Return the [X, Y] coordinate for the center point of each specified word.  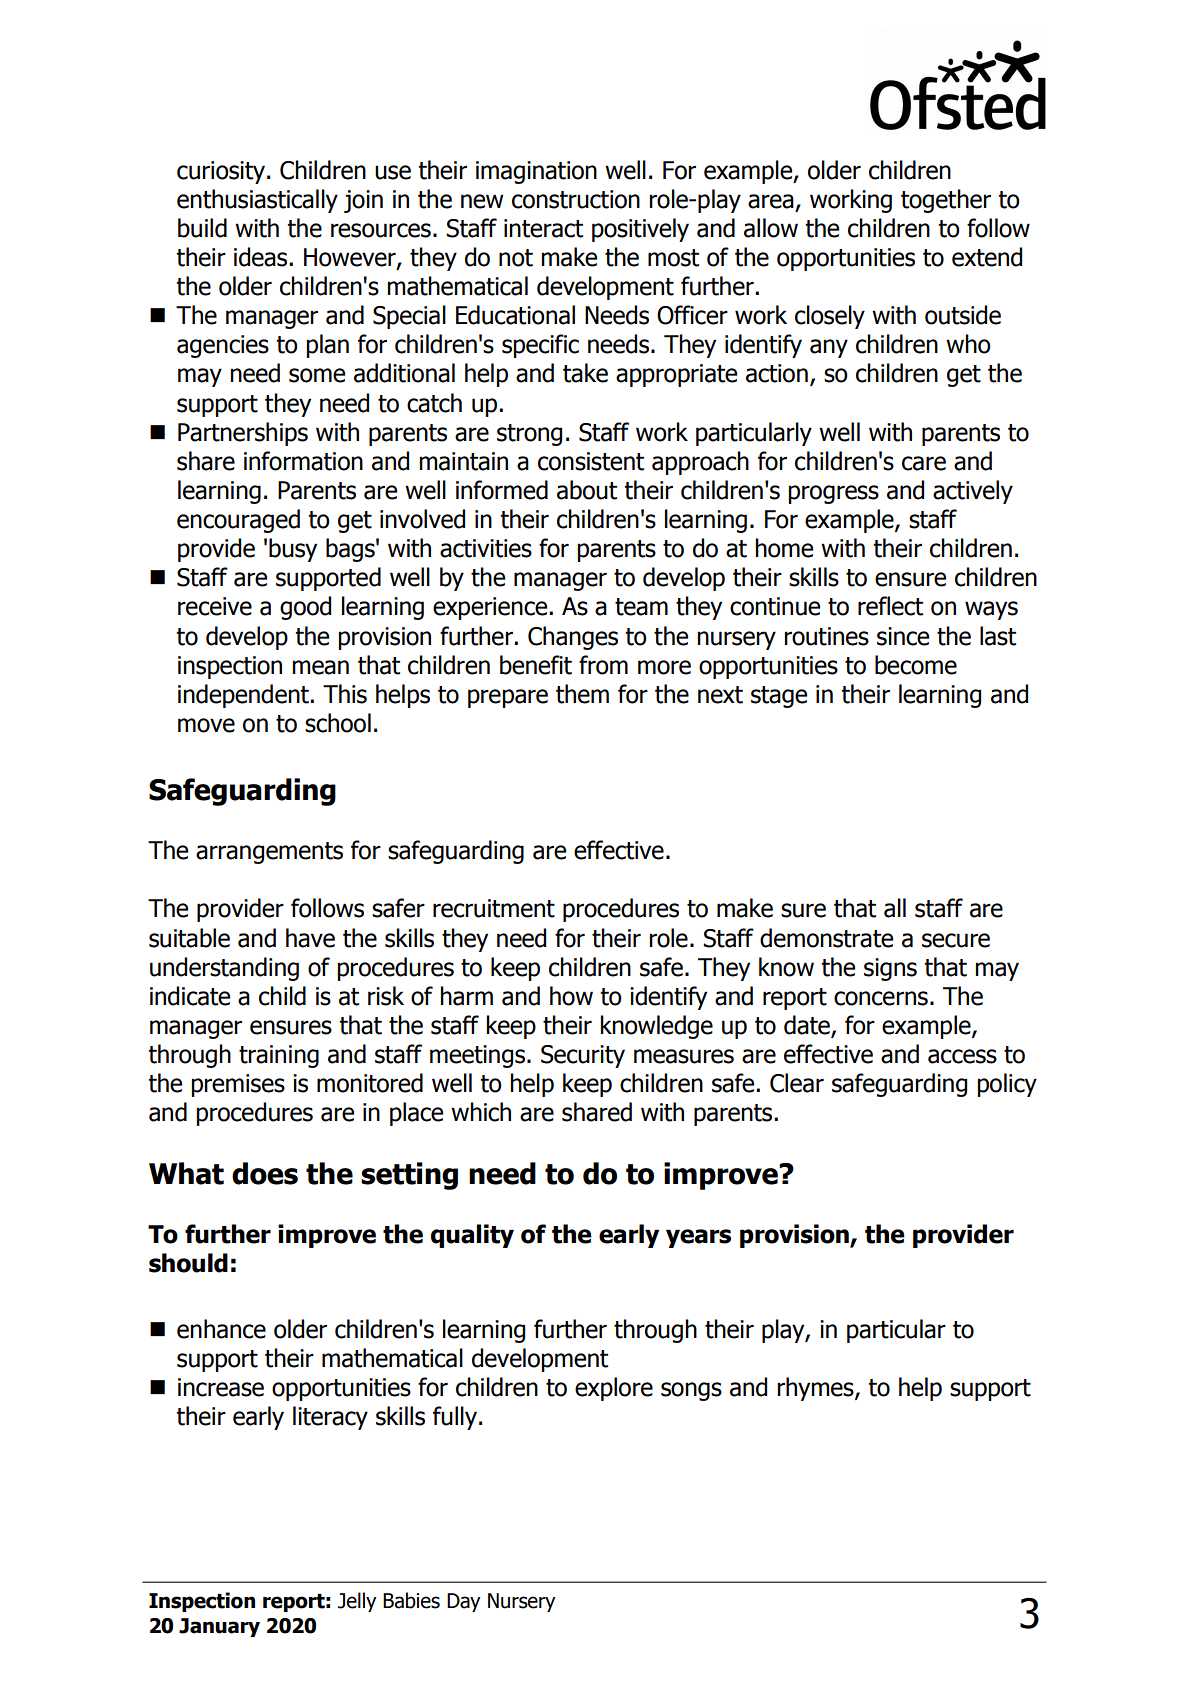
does [265, 1173]
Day [464, 1602]
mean [321, 667]
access [962, 1056]
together [946, 201]
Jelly [357, 1602]
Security [583, 1056]
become [916, 665]
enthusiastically [257, 201]
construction [576, 199]
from [603, 665]
